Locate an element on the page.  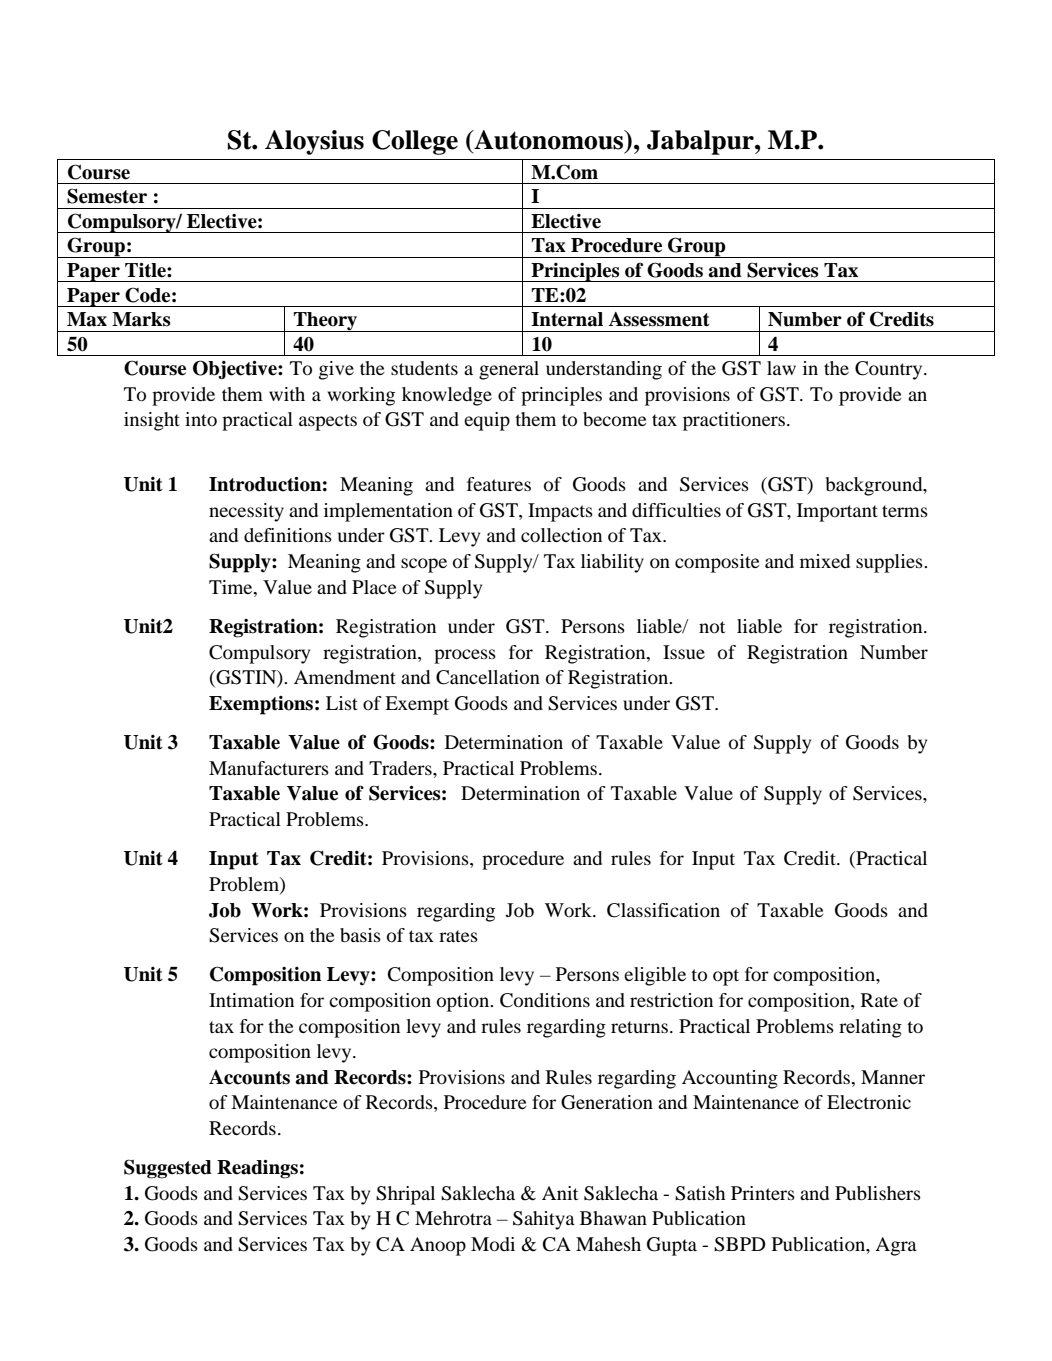
Semester is located at coordinates (107, 196).
